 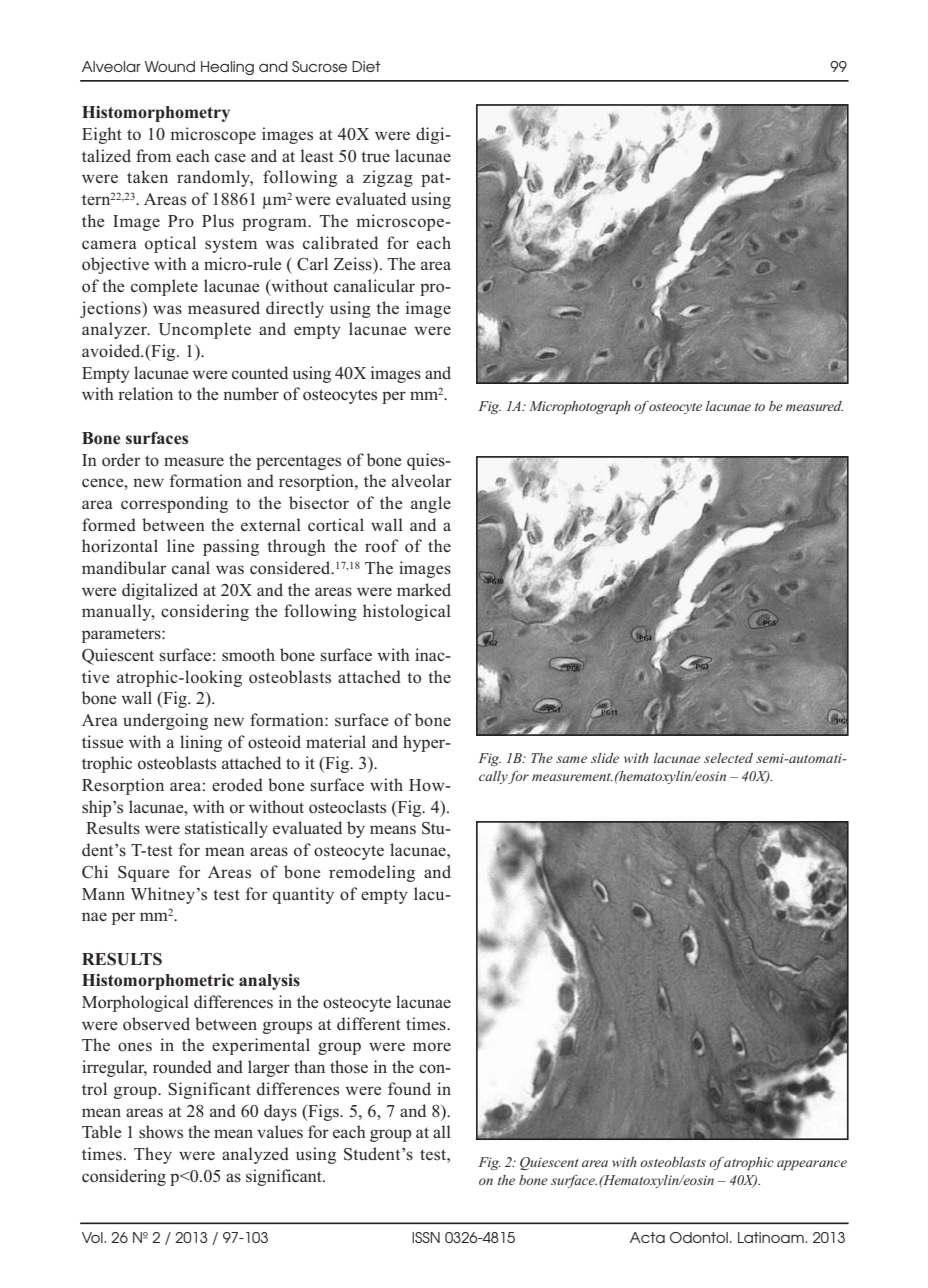 I want to click on parameters, so click(x=122, y=635).
